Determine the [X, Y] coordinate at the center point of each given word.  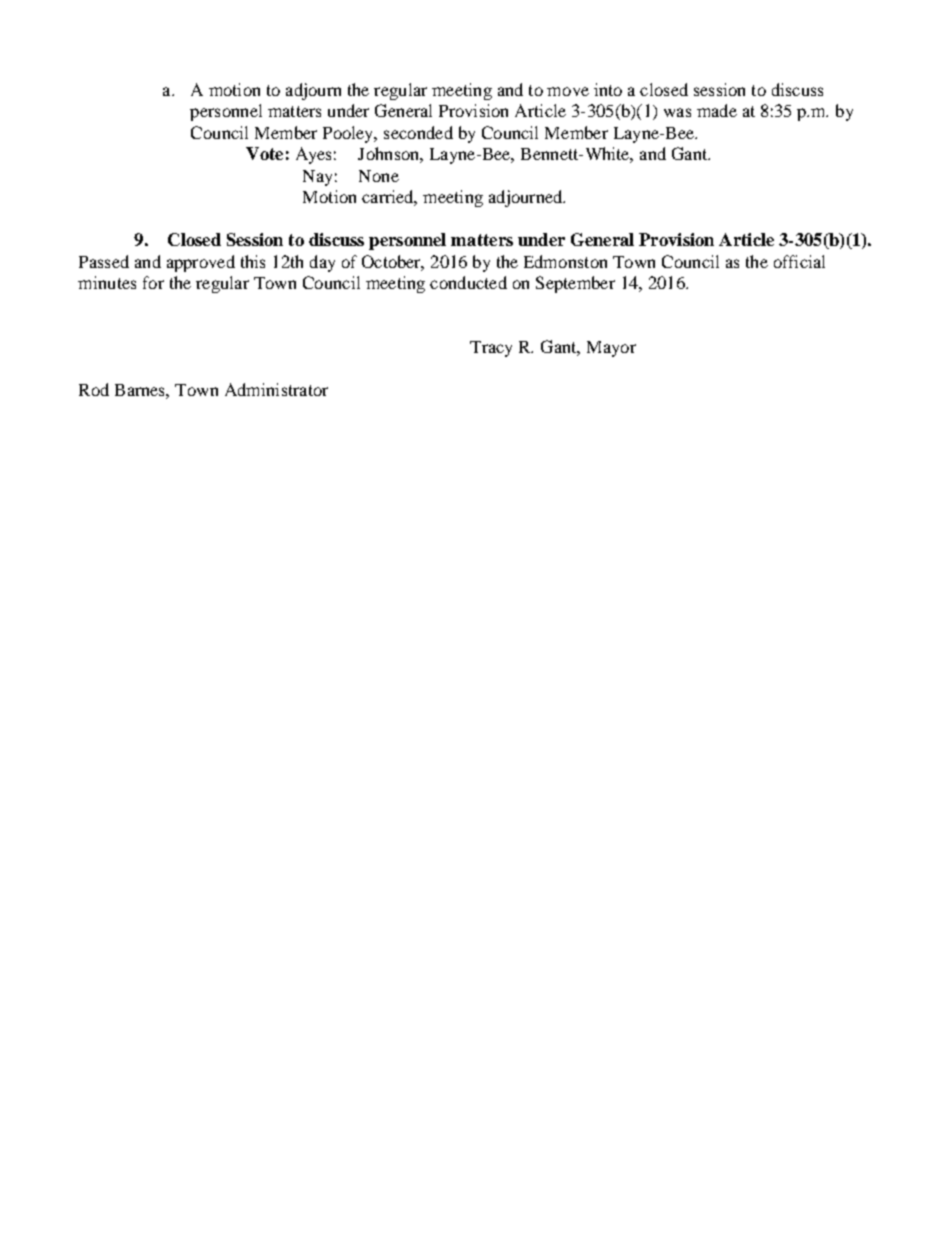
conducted [468, 282]
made [717, 110]
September [575, 284]
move [568, 91]
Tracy [491, 349]
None [379, 176]
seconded [418, 132]
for [153, 282]
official [799, 261]
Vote [264, 153]
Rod [94, 389]
